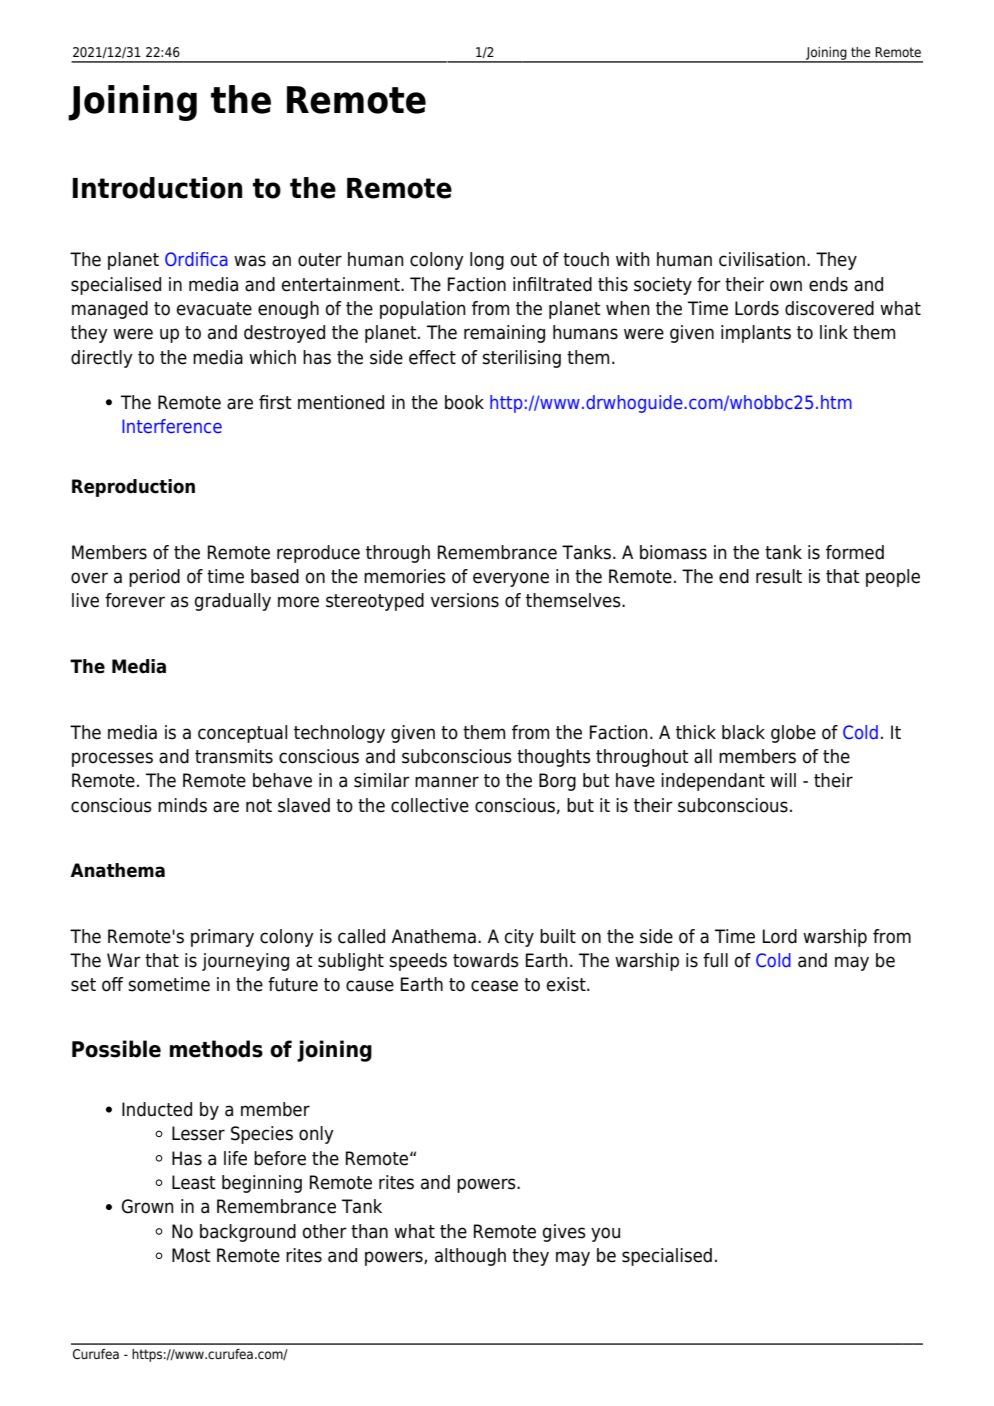 Image resolution: width=994 pixels, height=1406 pixels. What do you see at coordinates (222, 938) in the document?
I see `primary` at bounding box center [222, 938].
